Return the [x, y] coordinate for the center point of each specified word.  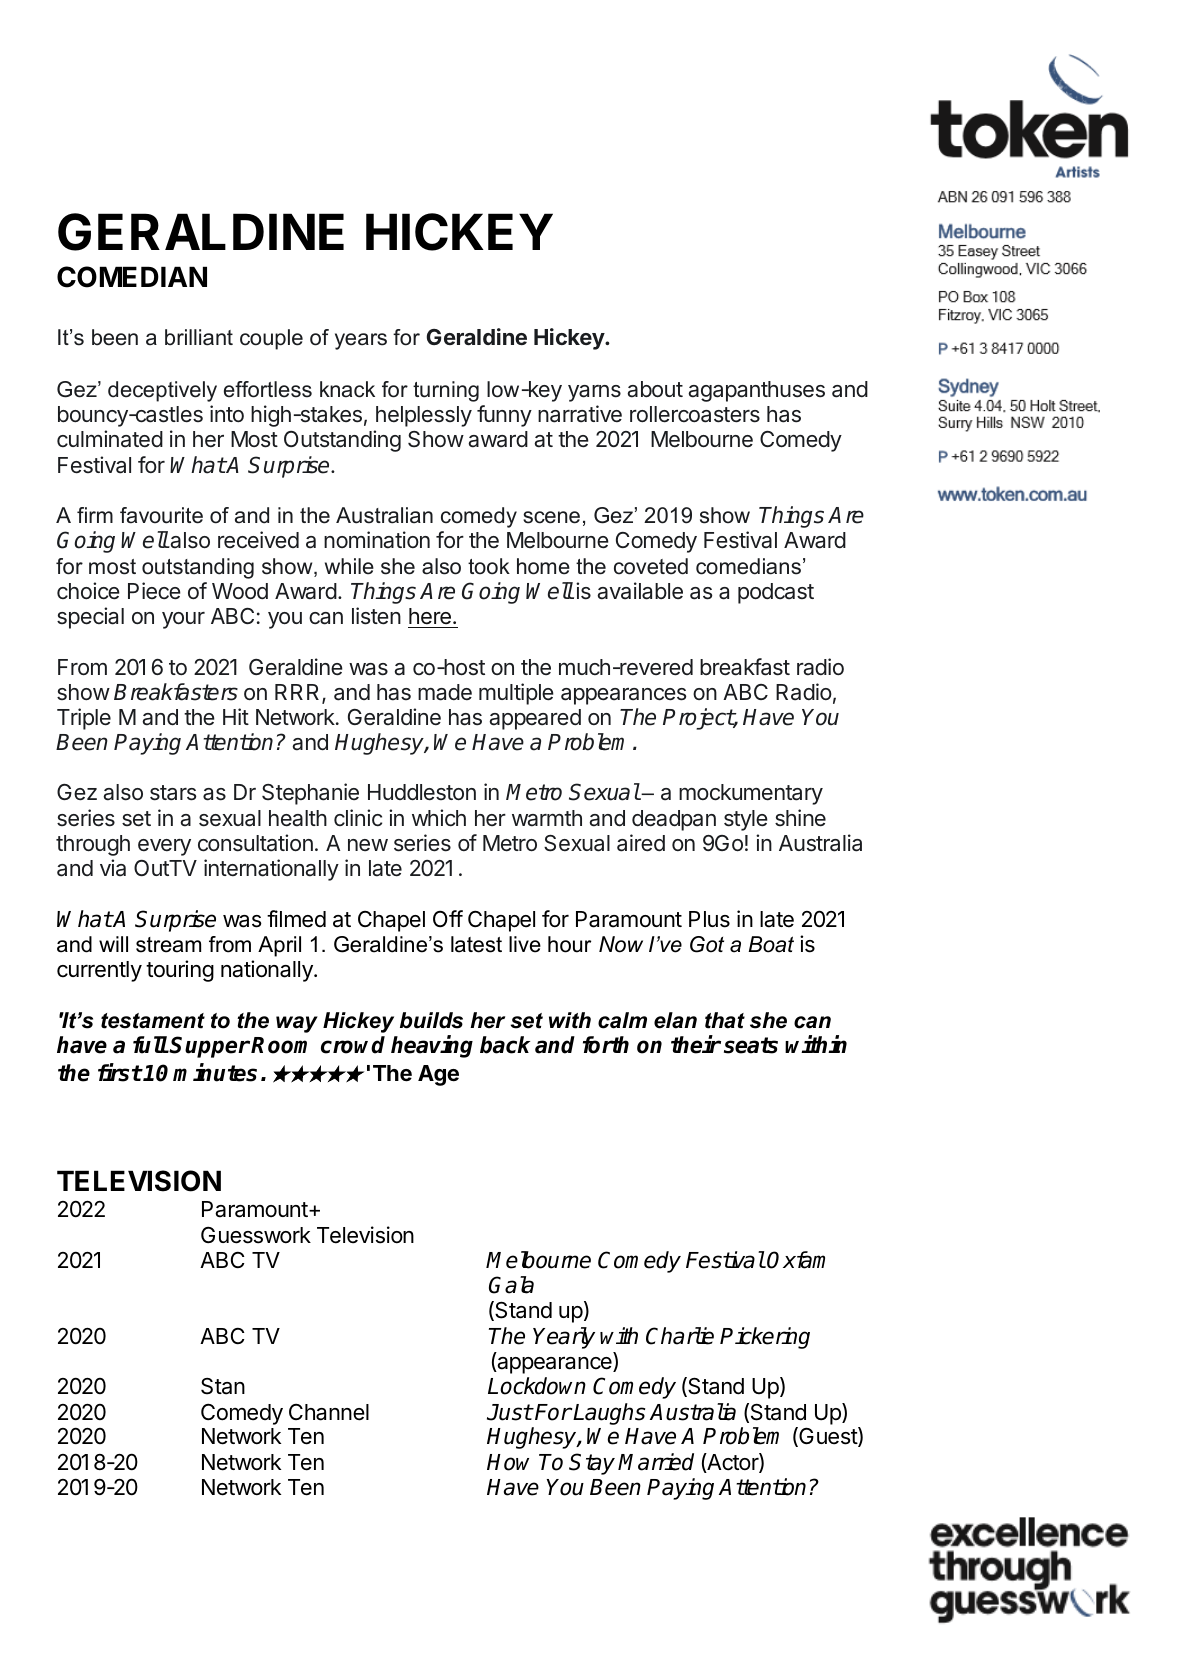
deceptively [162, 391]
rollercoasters [695, 414]
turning [446, 391]
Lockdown [537, 1386]
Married [656, 1462]
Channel [329, 1412]
